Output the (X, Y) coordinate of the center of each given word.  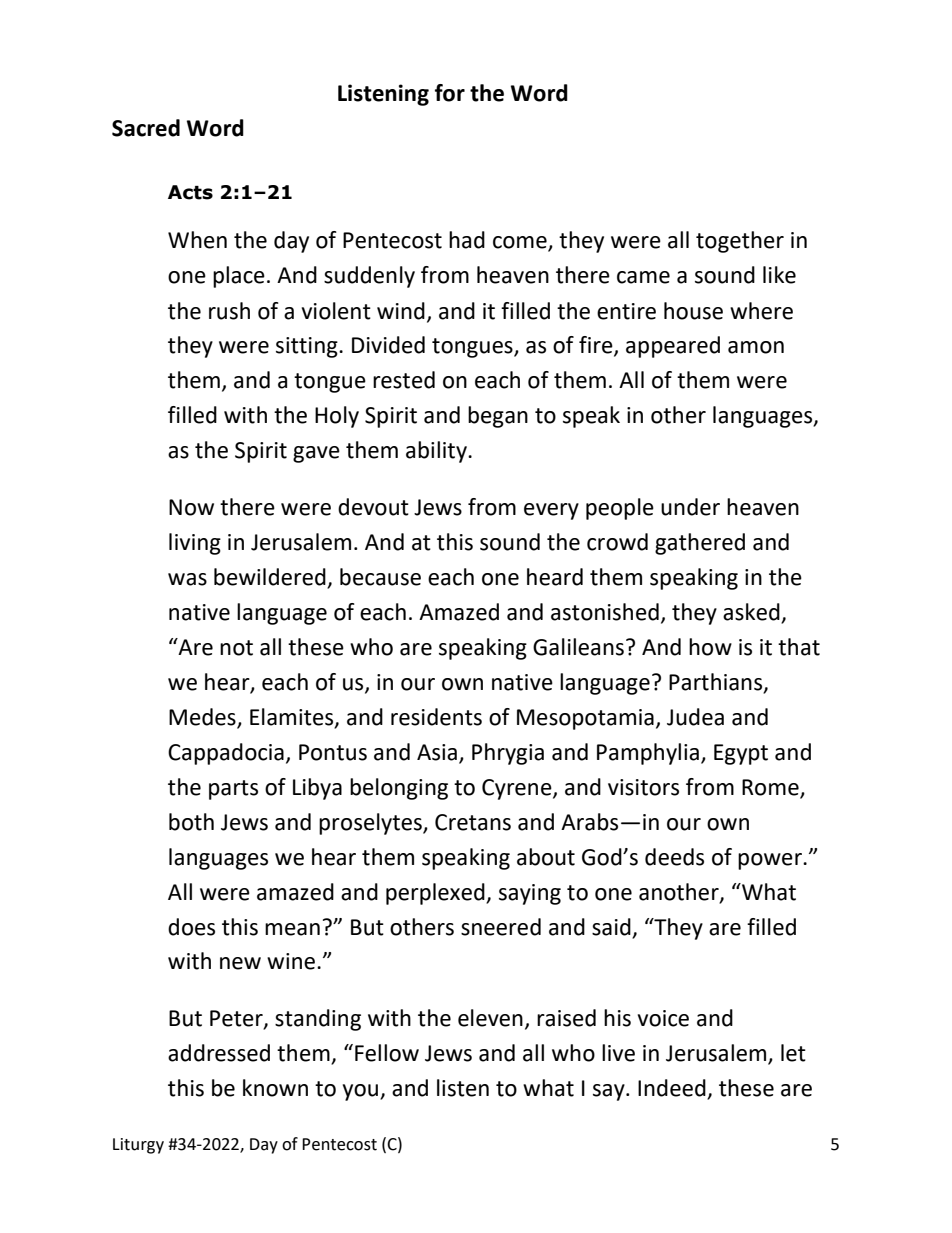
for (450, 93)
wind (401, 311)
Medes (203, 718)
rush (229, 311)
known (275, 1088)
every (551, 511)
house (693, 311)
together (740, 242)
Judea (695, 717)
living (195, 544)
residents (436, 717)
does (191, 927)
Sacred (146, 128)
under (690, 507)
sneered (501, 927)
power (771, 861)
